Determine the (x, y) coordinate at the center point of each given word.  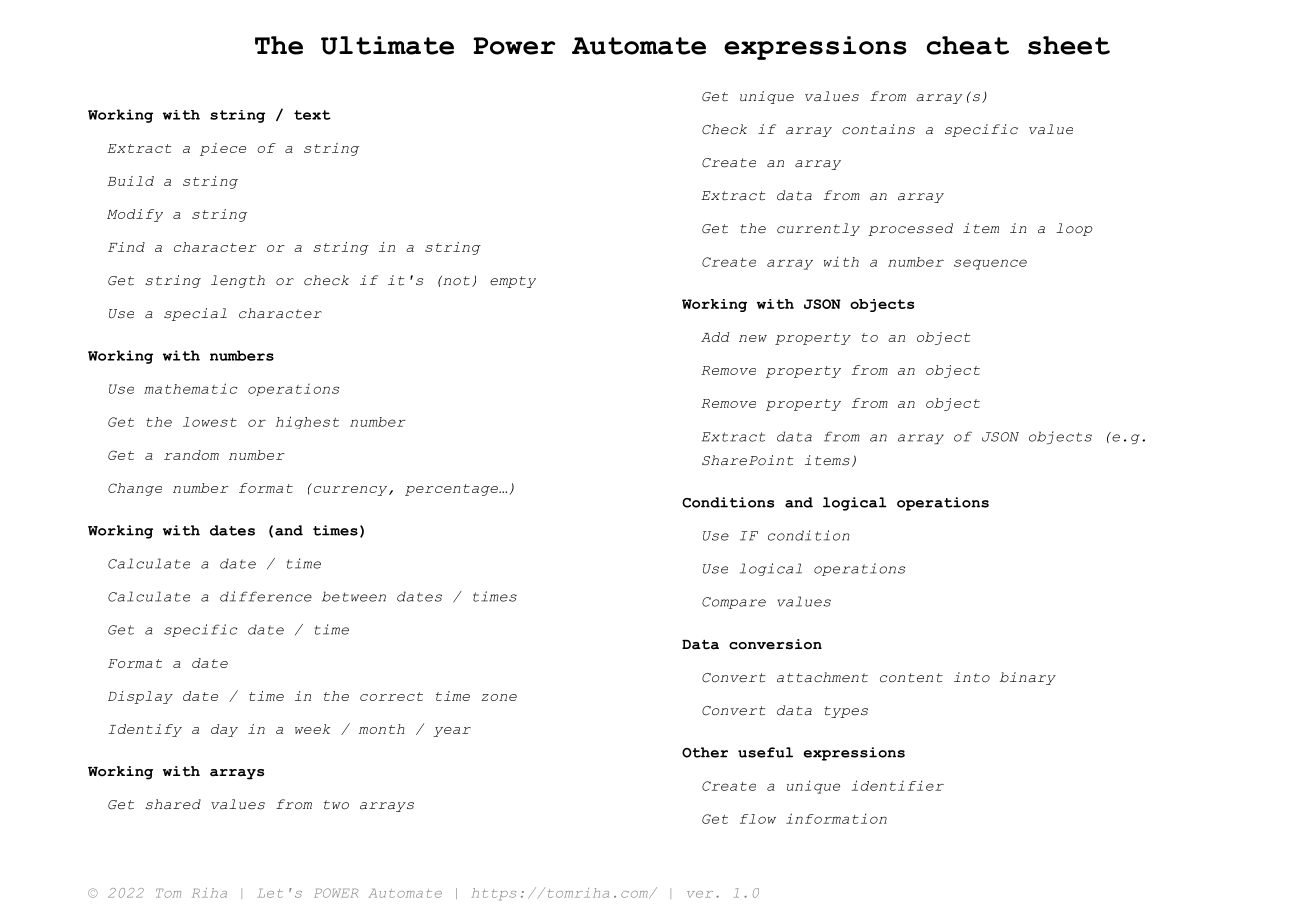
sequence (990, 264)
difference (266, 596)
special (195, 314)
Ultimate (387, 45)
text (312, 115)
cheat (968, 45)
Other (705, 752)
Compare (734, 603)
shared (173, 804)
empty (513, 282)
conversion (775, 644)
